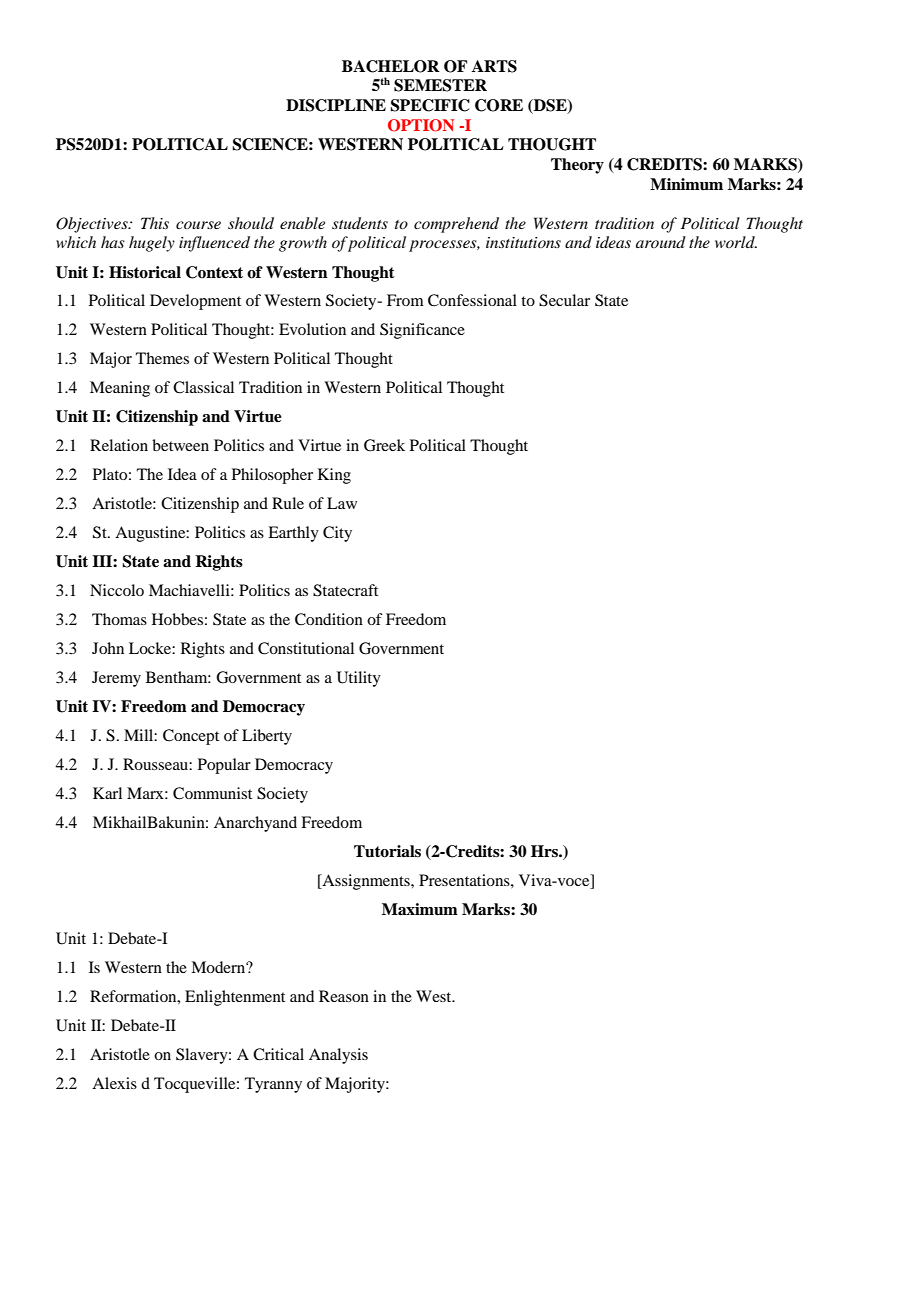 The width and height of the document is (924, 1308). Describe the element at coordinates (430, 105) in the document. I see `SPECIFIC` at that location.
